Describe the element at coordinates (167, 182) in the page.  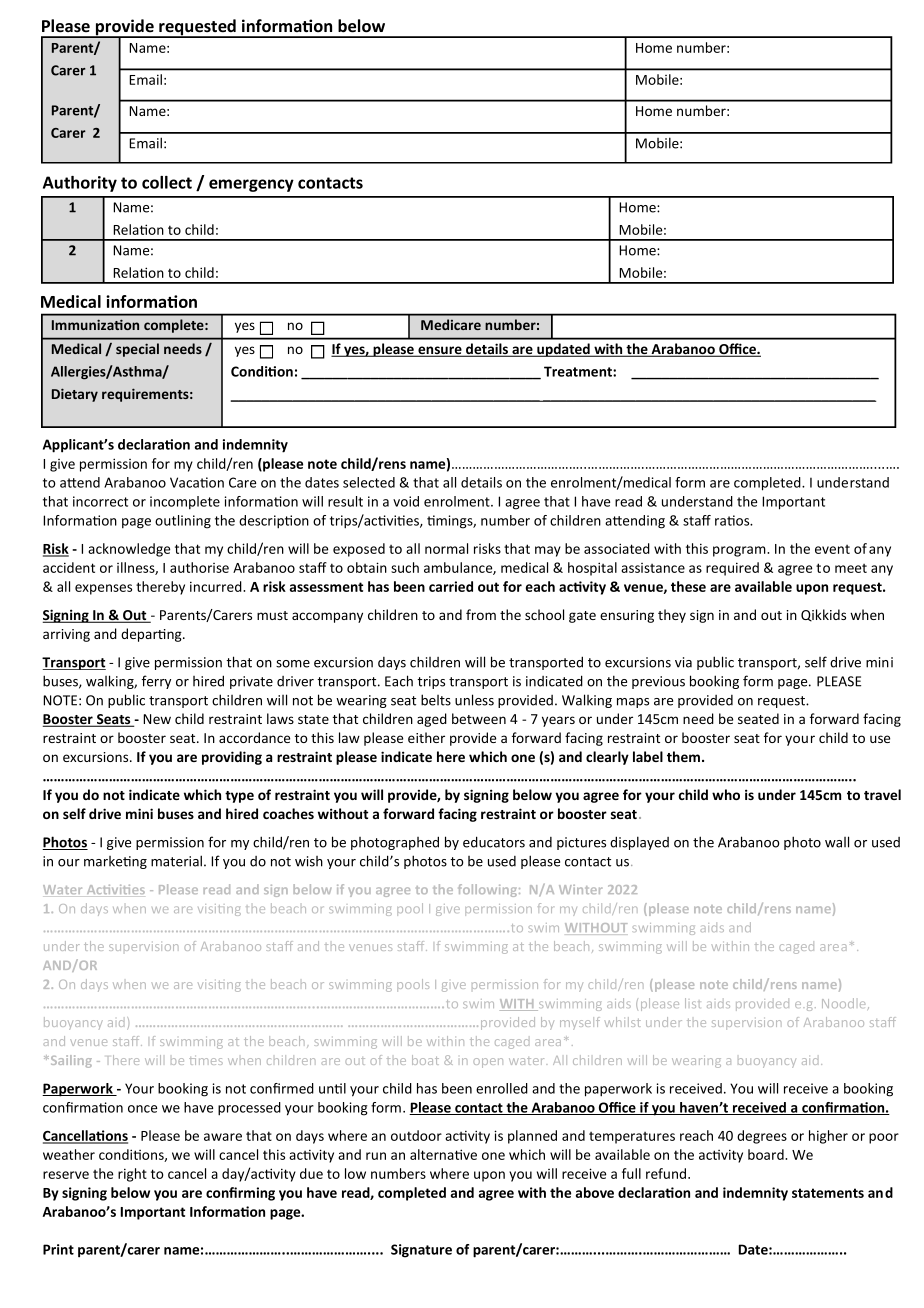
I see `collect` at that location.
